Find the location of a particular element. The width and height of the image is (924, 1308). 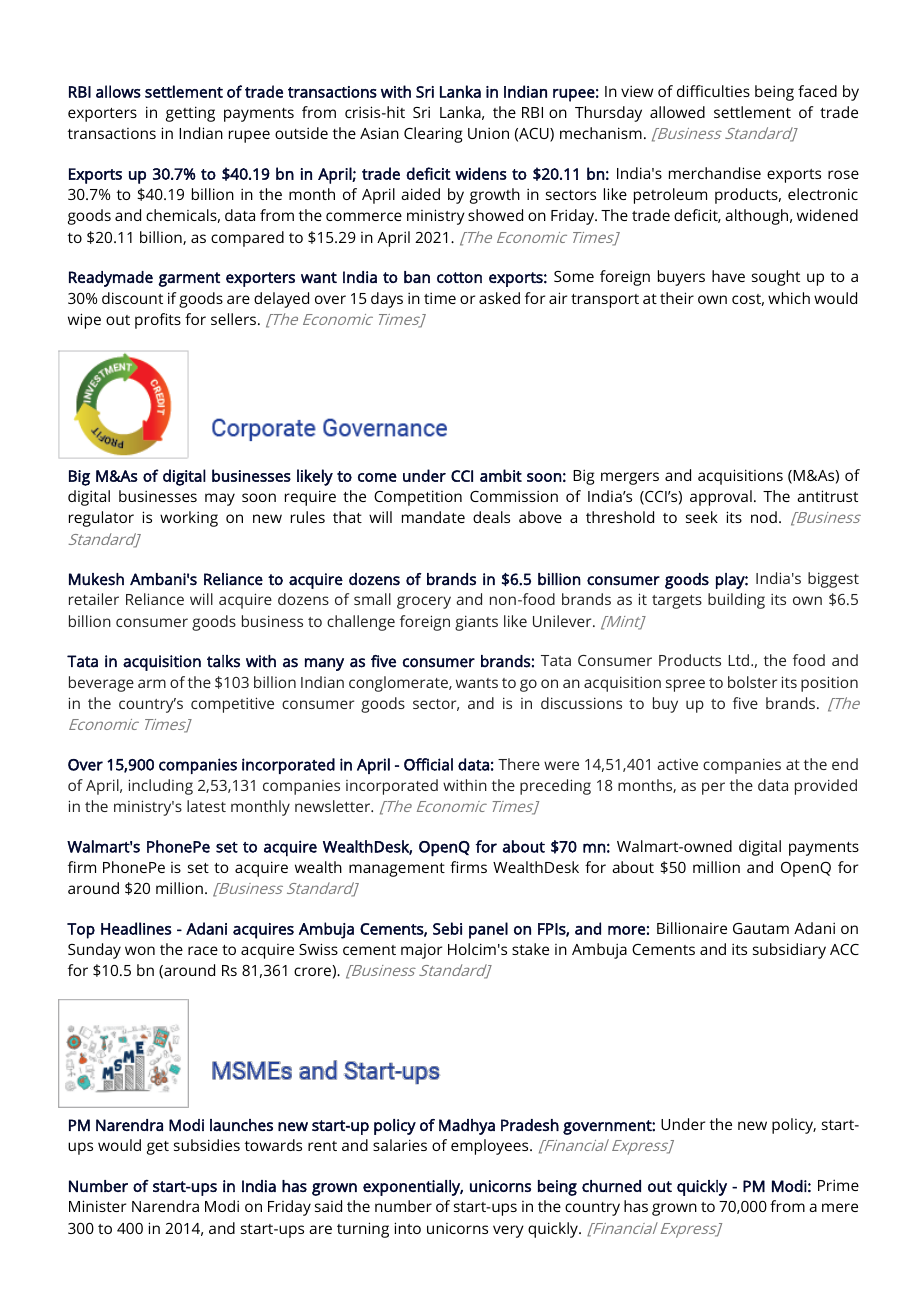

talks is located at coordinates (223, 661).
